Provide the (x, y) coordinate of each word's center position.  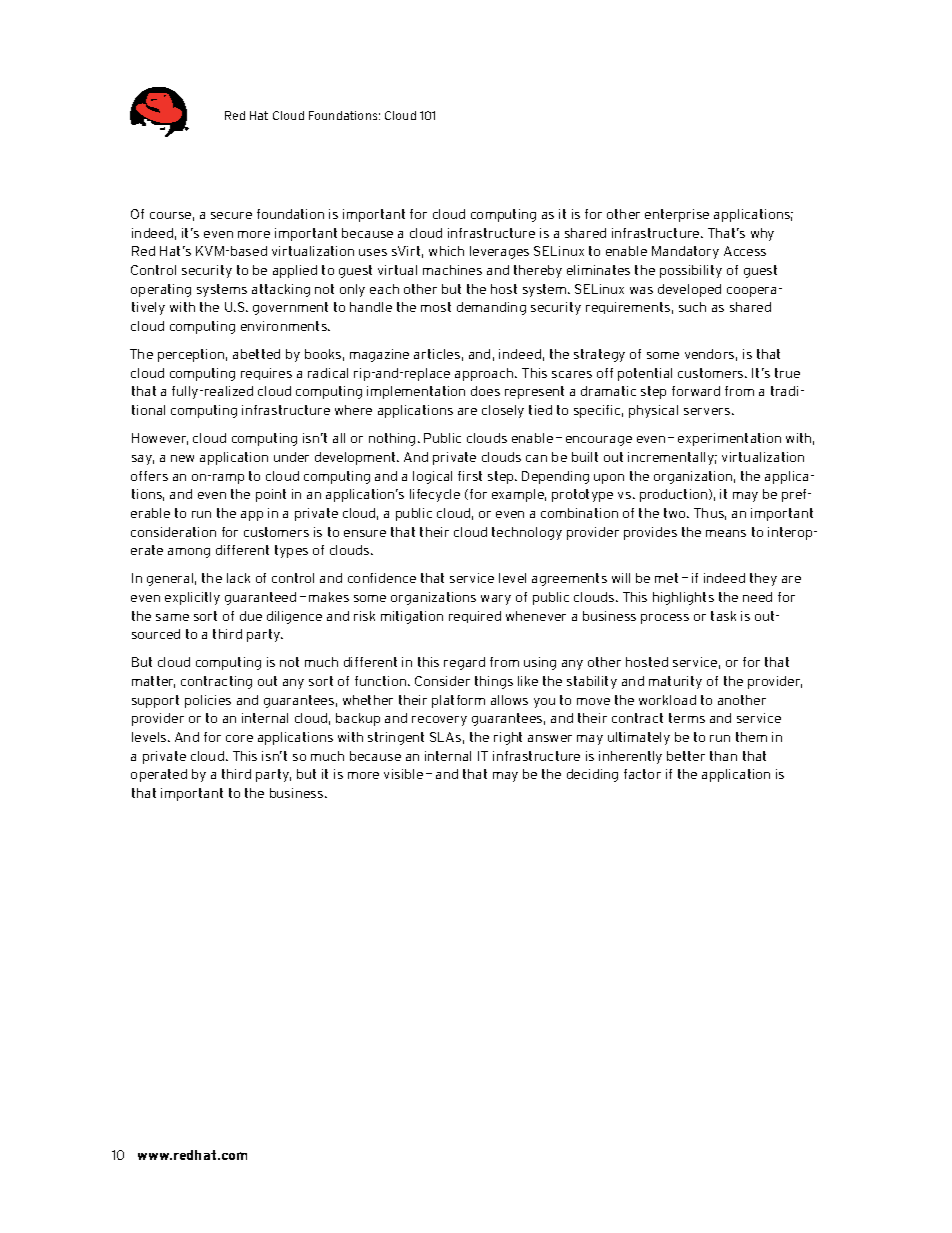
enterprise (677, 215)
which (446, 251)
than (723, 756)
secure (231, 215)
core (239, 738)
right (508, 738)
